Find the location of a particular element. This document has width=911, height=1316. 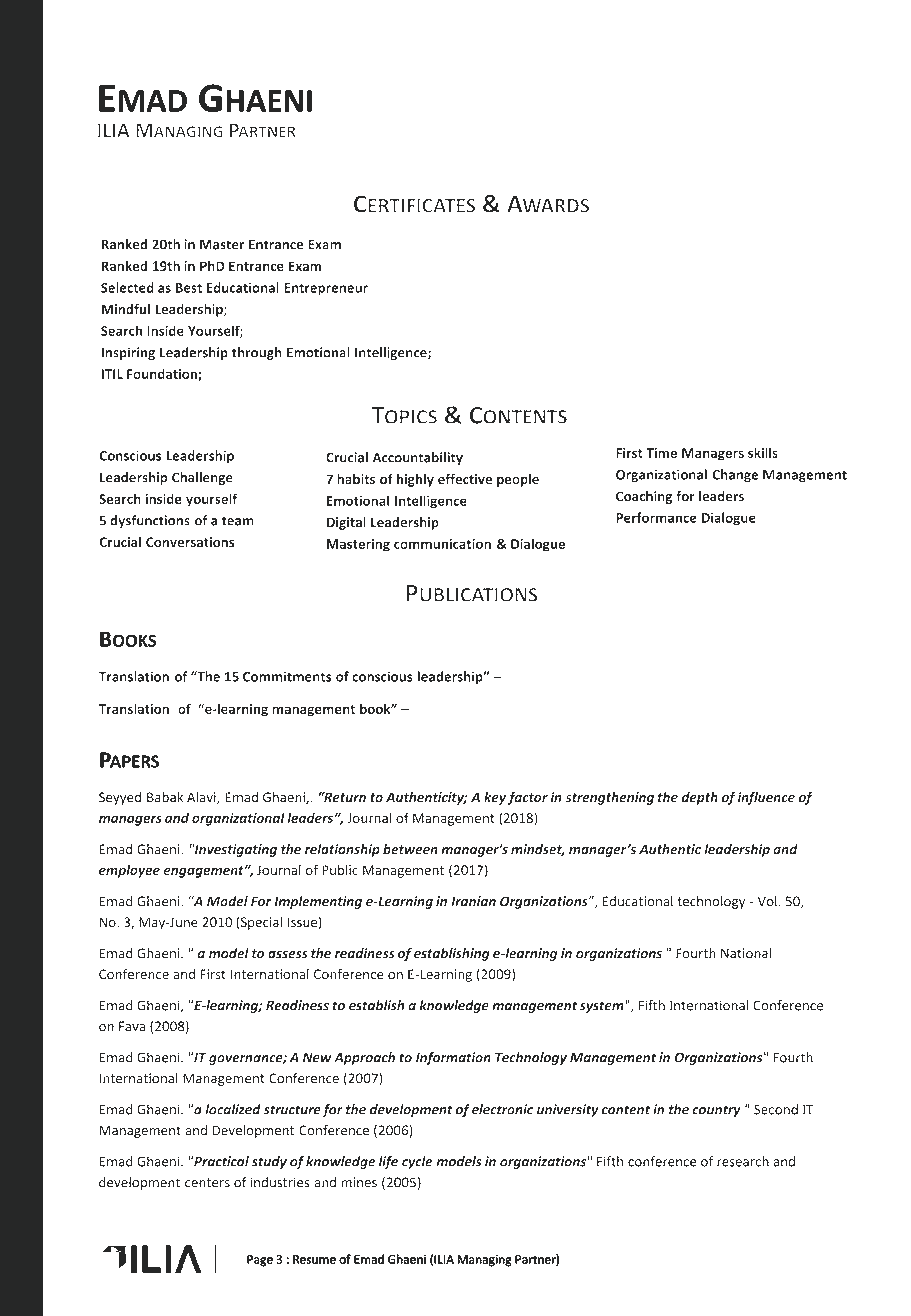

Alavi is located at coordinates (202, 798).
